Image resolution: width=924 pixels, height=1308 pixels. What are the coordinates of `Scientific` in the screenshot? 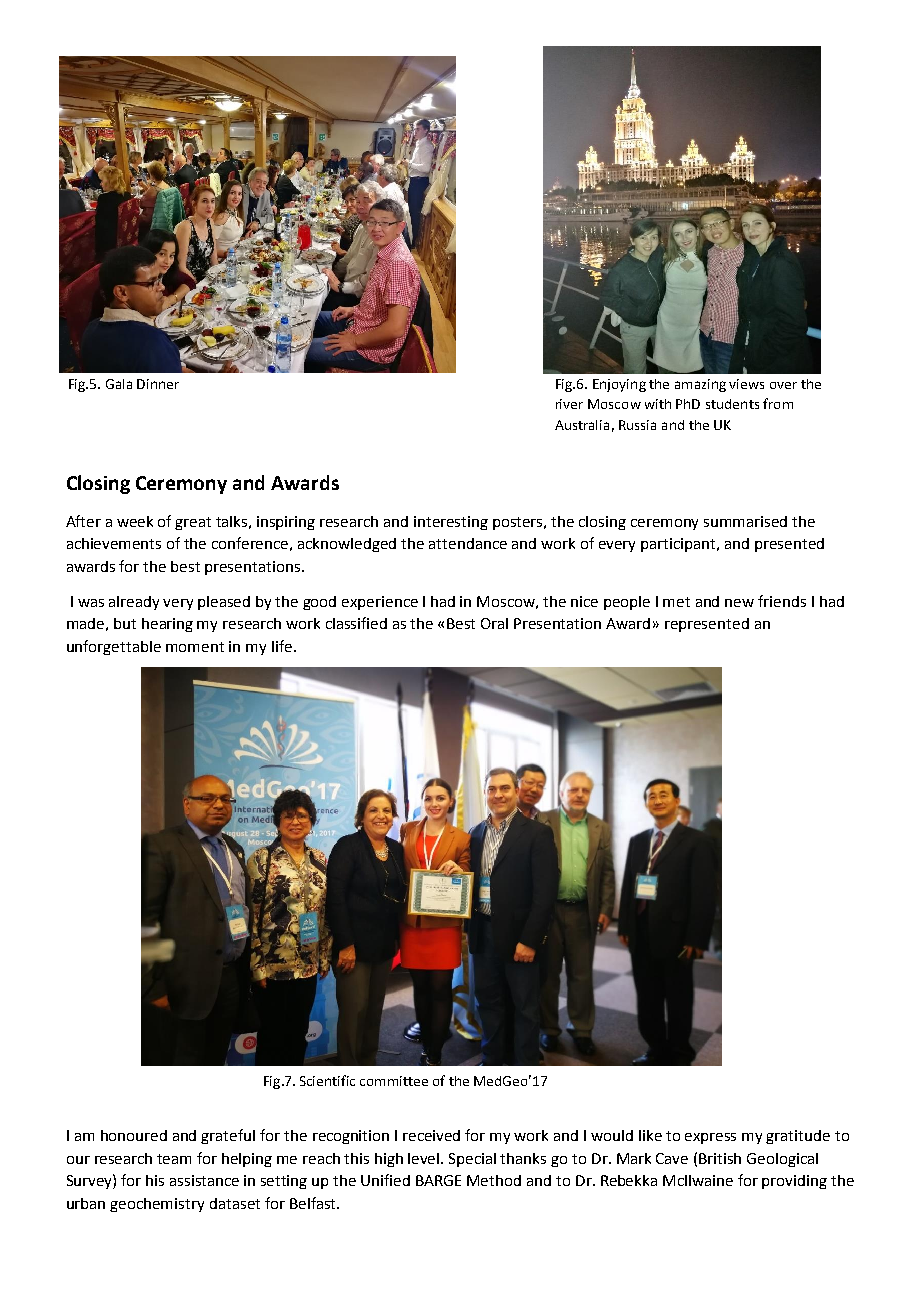 It's located at (327, 1080).
